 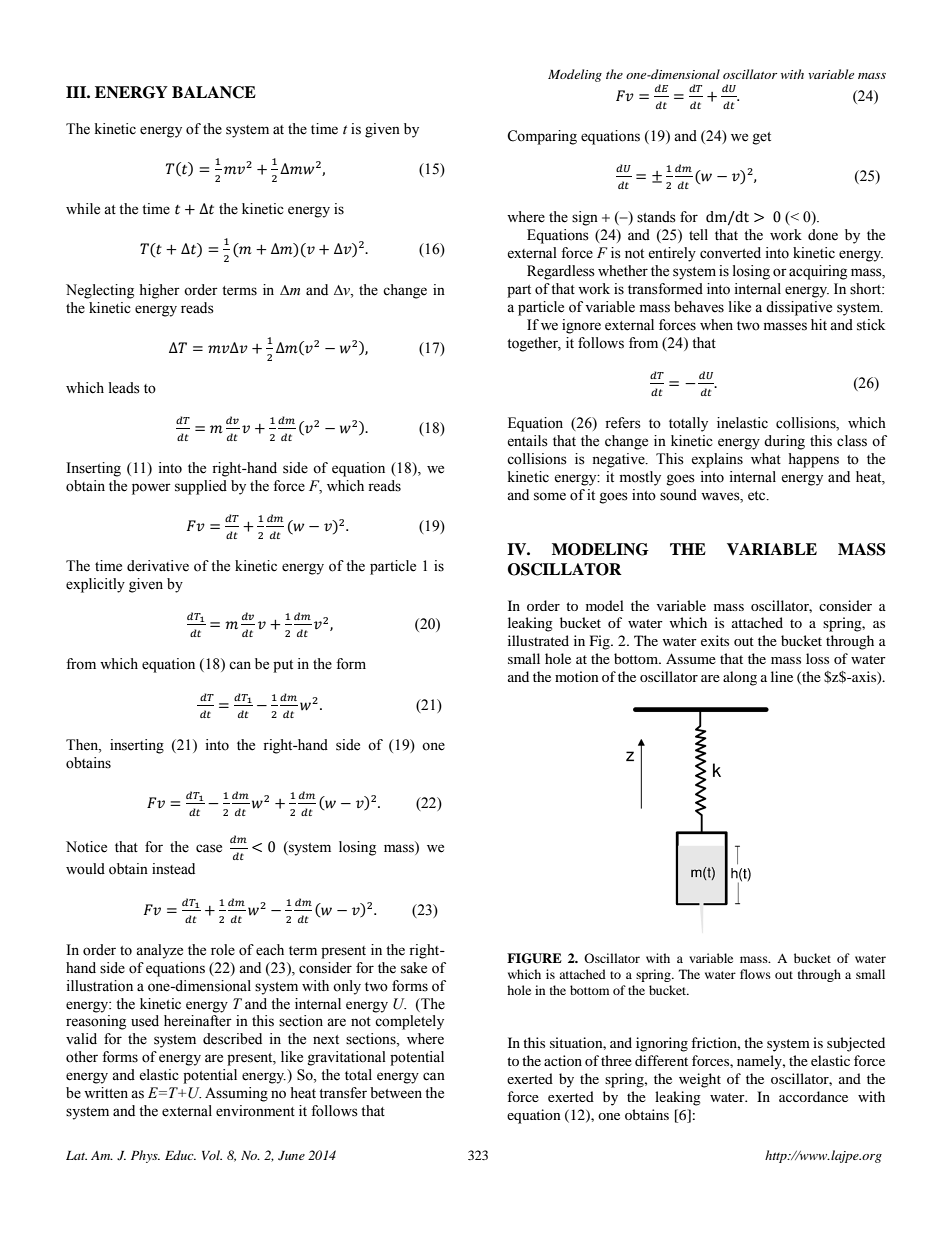 What do you see at coordinates (538, 640) in the page?
I see `illustrated` at bounding box center [538, 640].
